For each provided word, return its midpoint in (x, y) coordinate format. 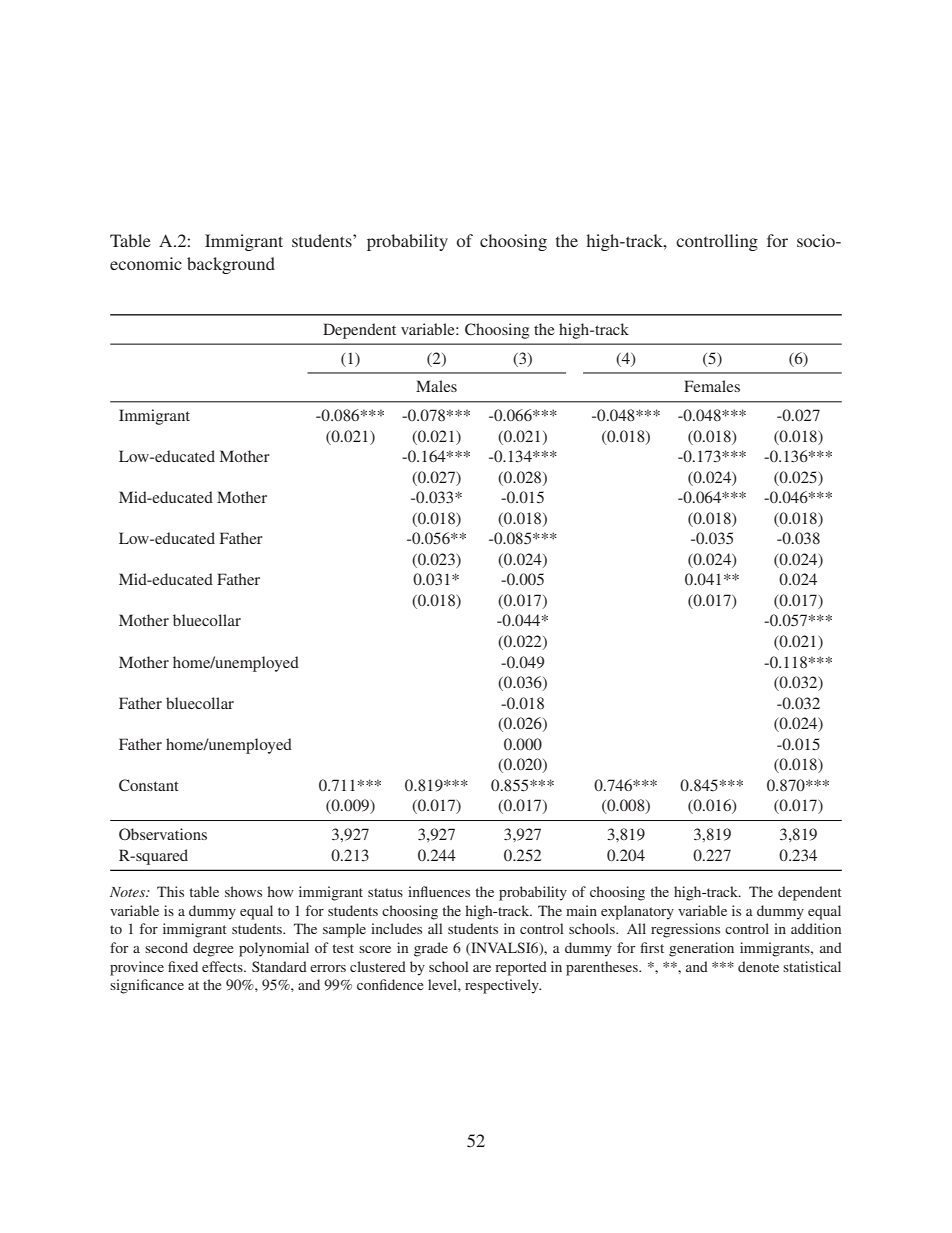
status (385, 892)
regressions (685, 930)
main (581, 910)
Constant (149, 785)
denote (758, 966)
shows (243, 891)
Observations (163, 834)
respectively (503, 986)
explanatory (637, 912)
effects (223, 966)
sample (344, 930)
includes (396, 928)
